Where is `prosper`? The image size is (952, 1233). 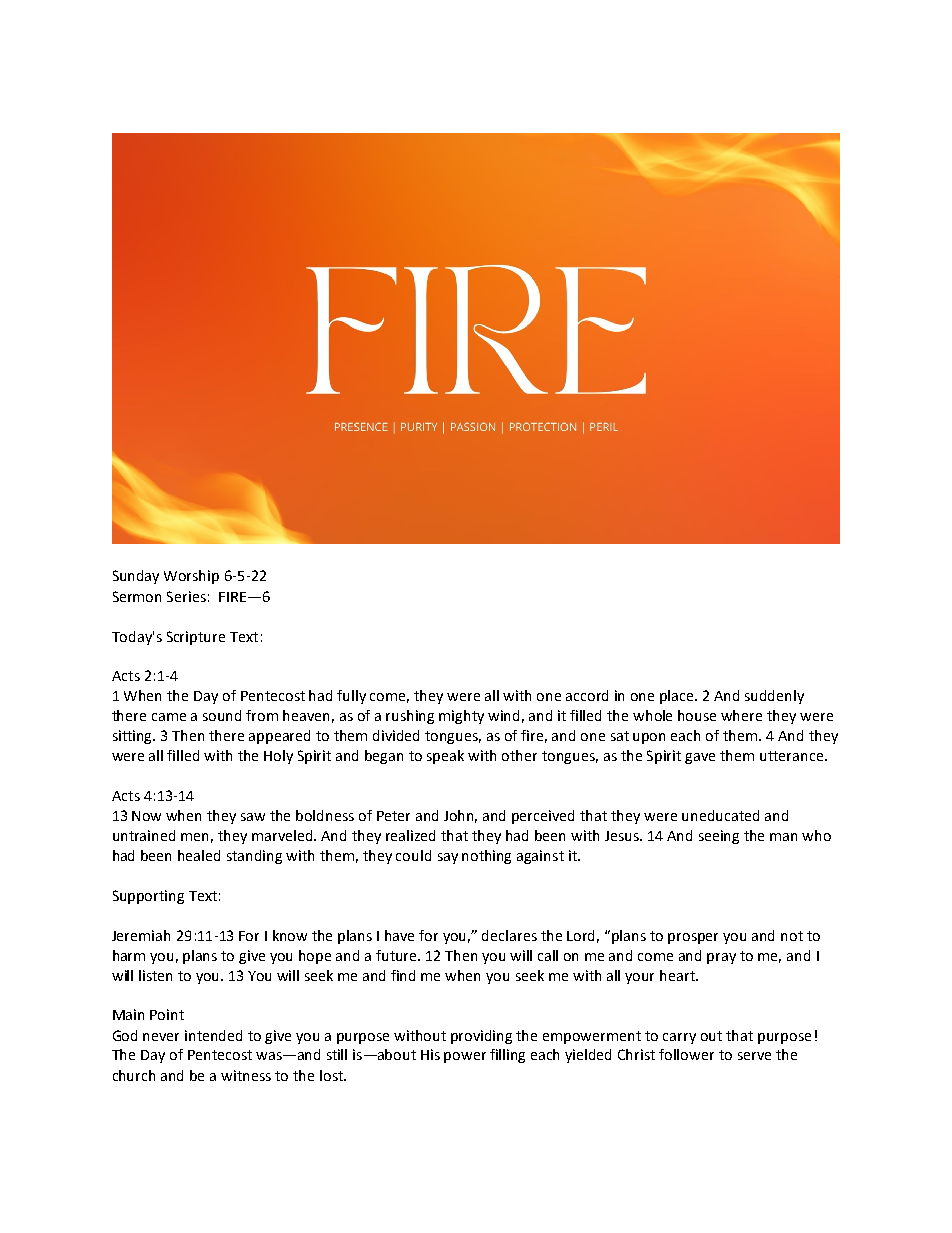
prosper is located at coordinates (693, 938).
